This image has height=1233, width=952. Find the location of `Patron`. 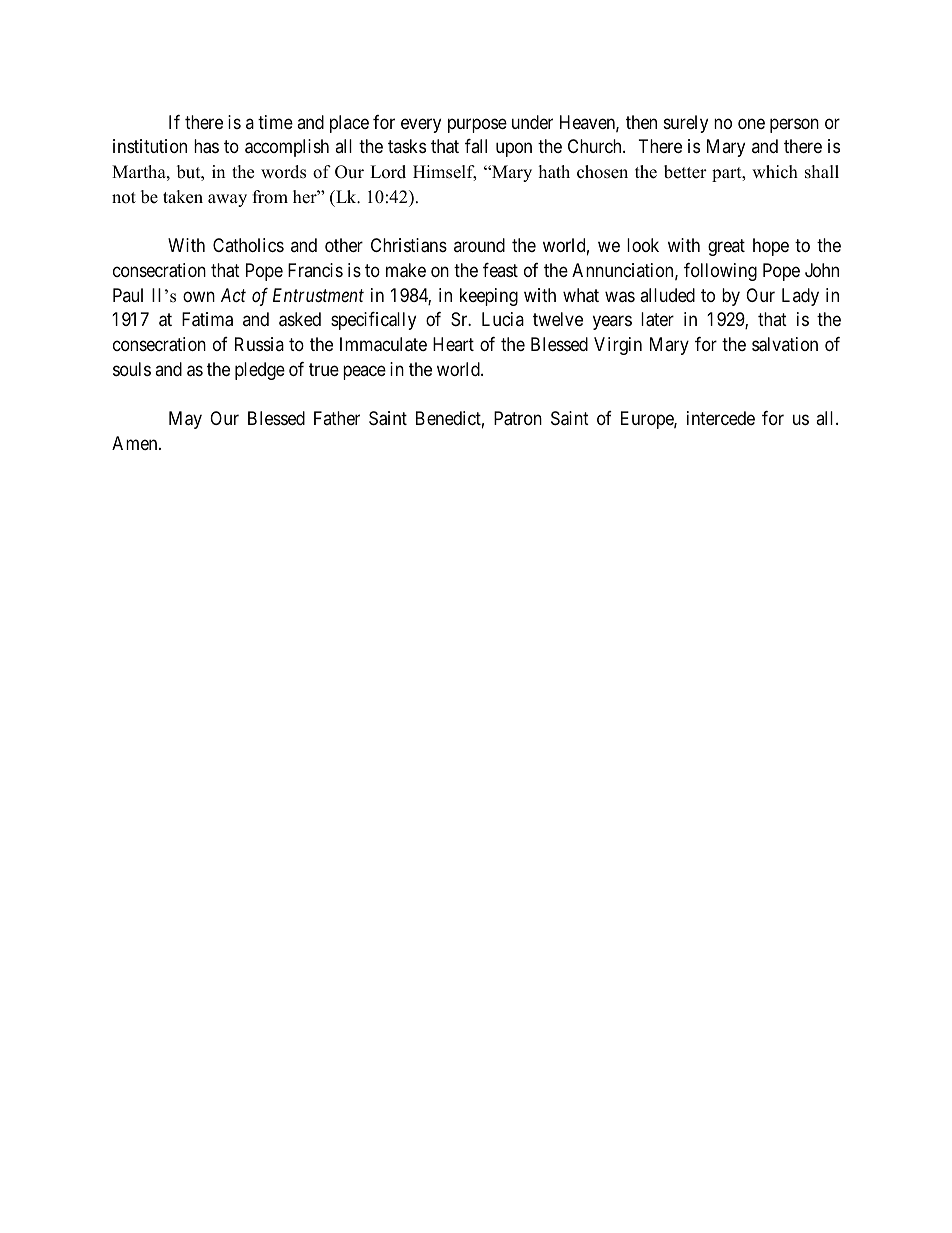

Patron is located at coordinates (518, 418).
